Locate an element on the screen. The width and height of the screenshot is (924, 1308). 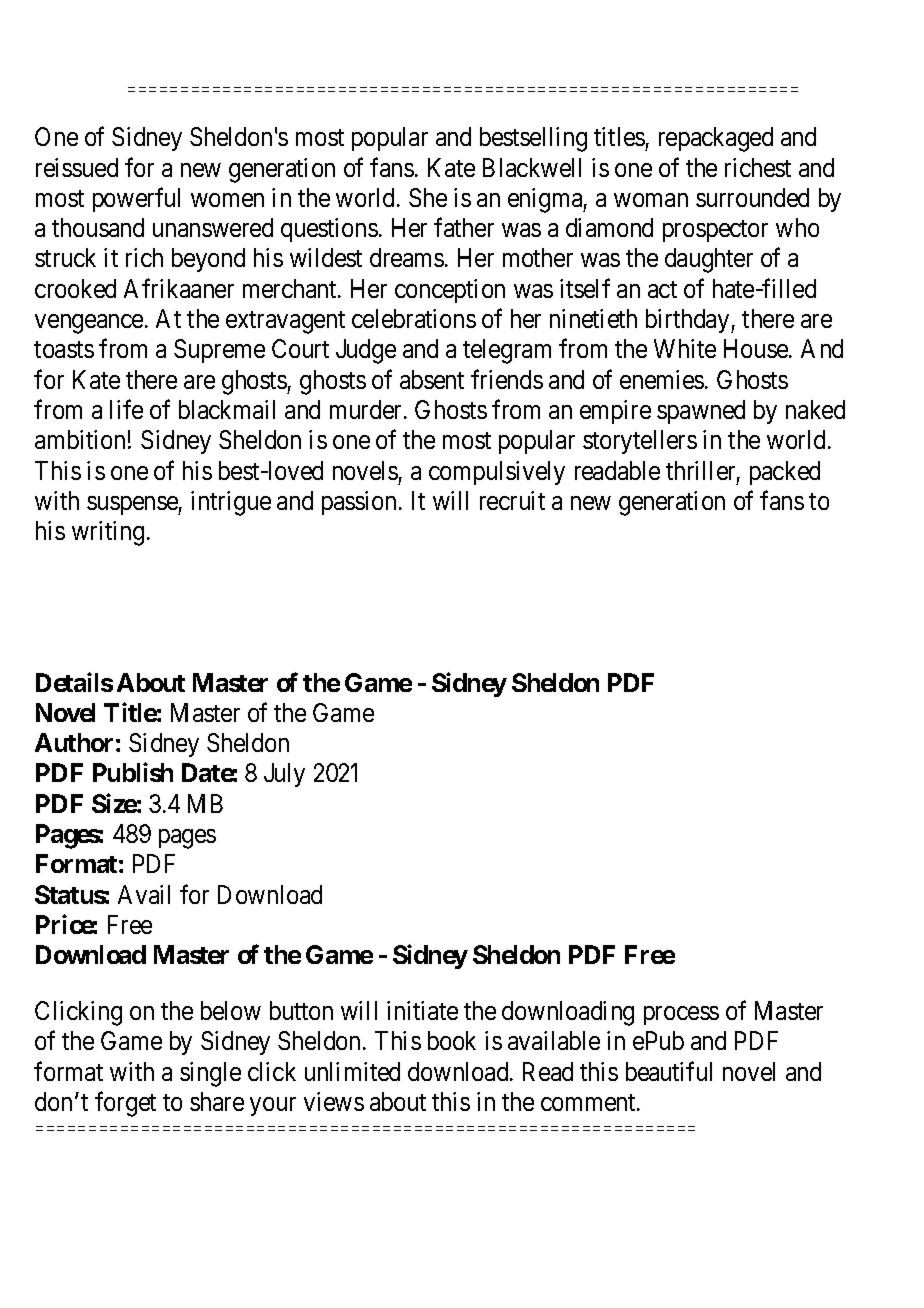
process is located at coordinates (681, 1015).
